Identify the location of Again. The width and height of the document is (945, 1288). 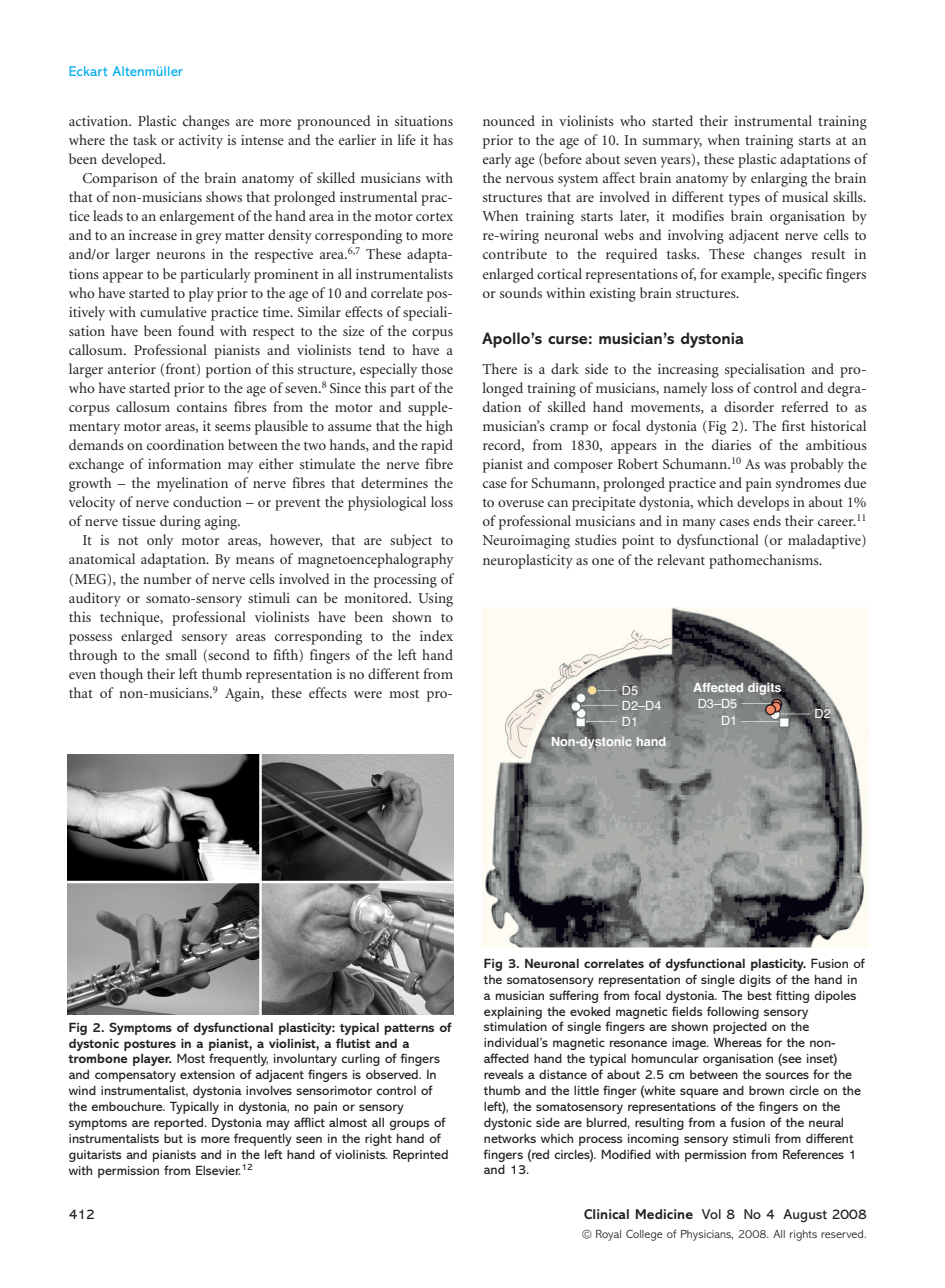
(243, 695).
